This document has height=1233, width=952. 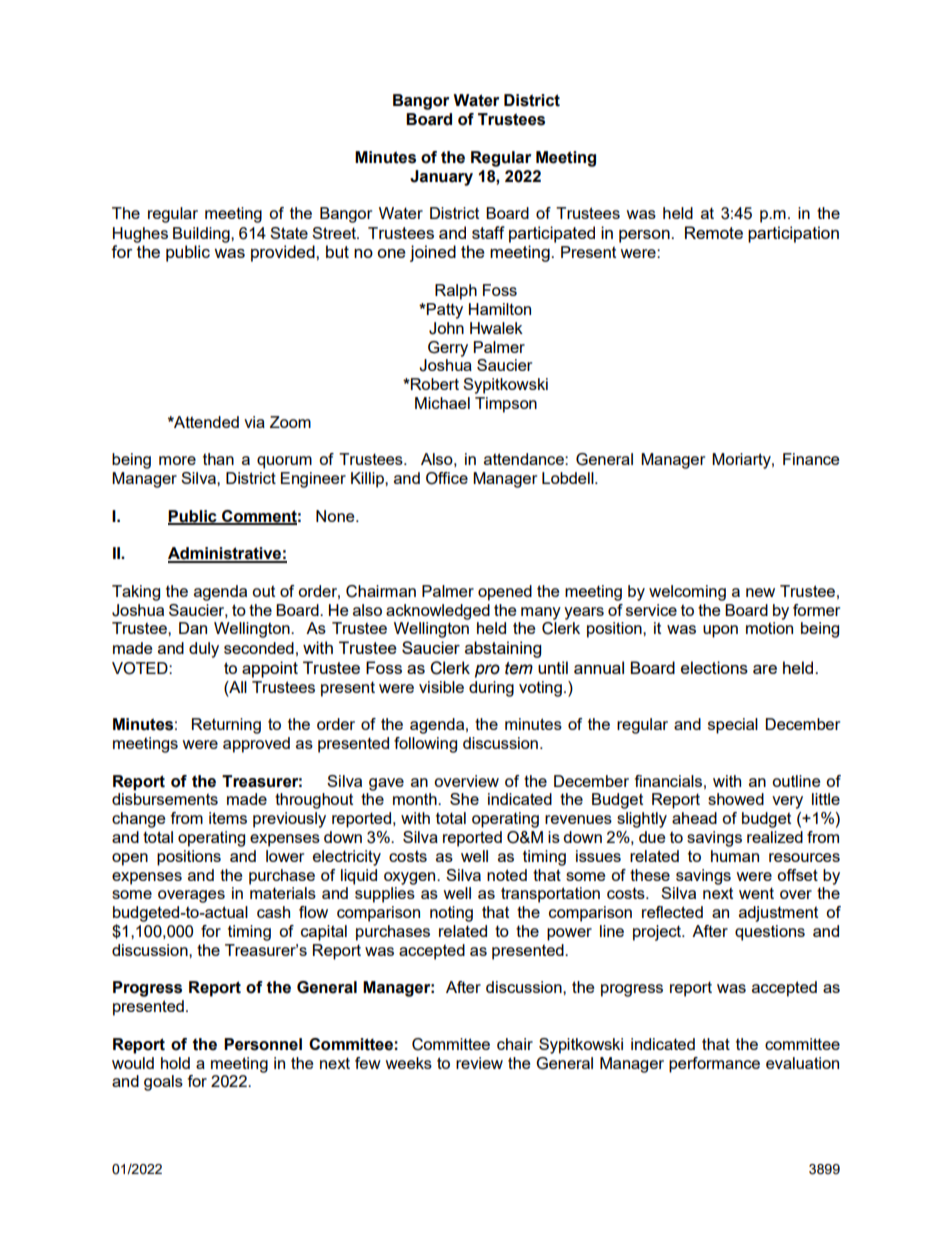 I want to click on review, so click(x=479, y=1063).
